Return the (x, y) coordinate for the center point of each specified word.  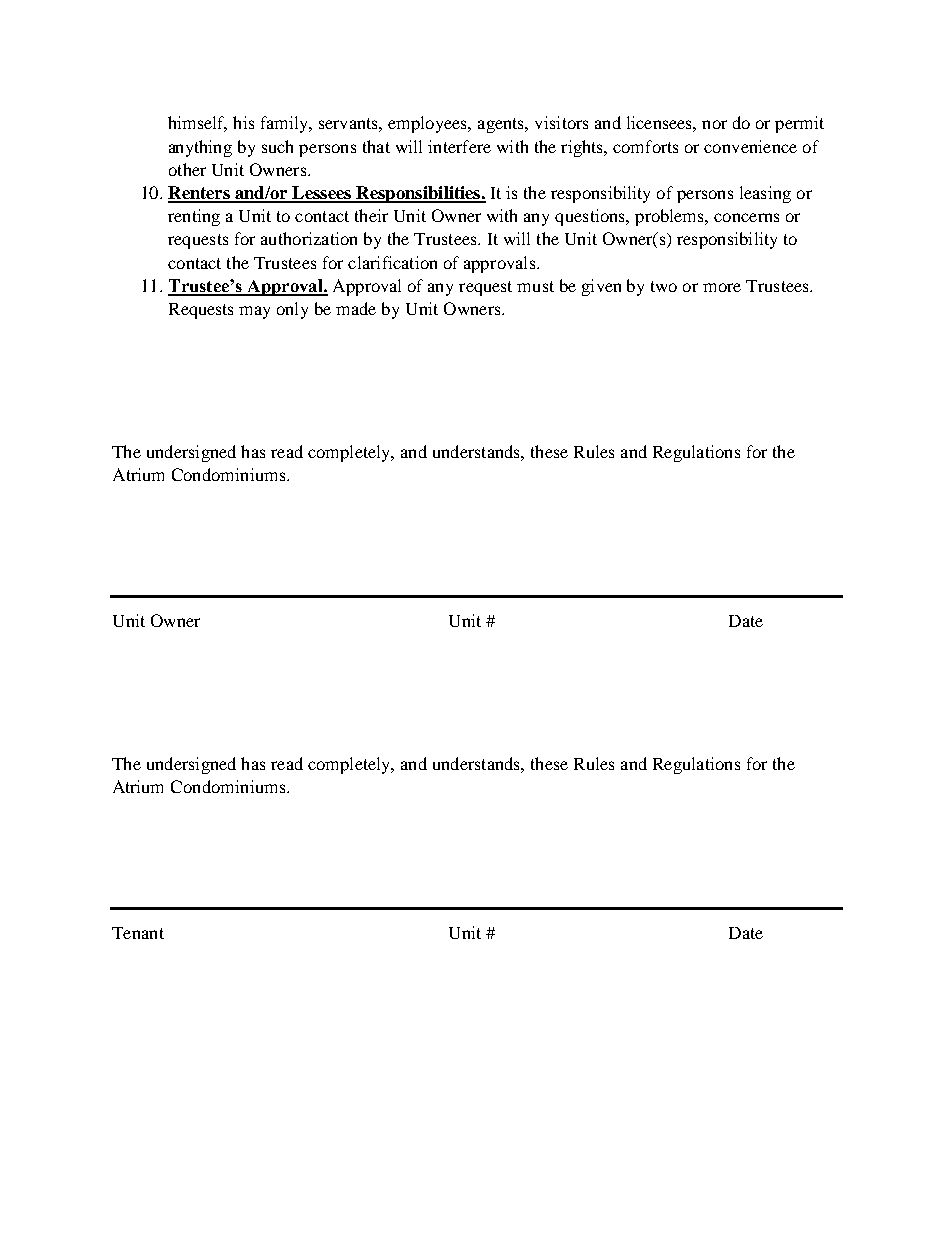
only (292, 310)
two (664, 286)
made (356, 308)
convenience (750, 146)
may (254, 312)
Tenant (138, 933)
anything (200, 148)
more (722, 287)
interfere (459, 146)
